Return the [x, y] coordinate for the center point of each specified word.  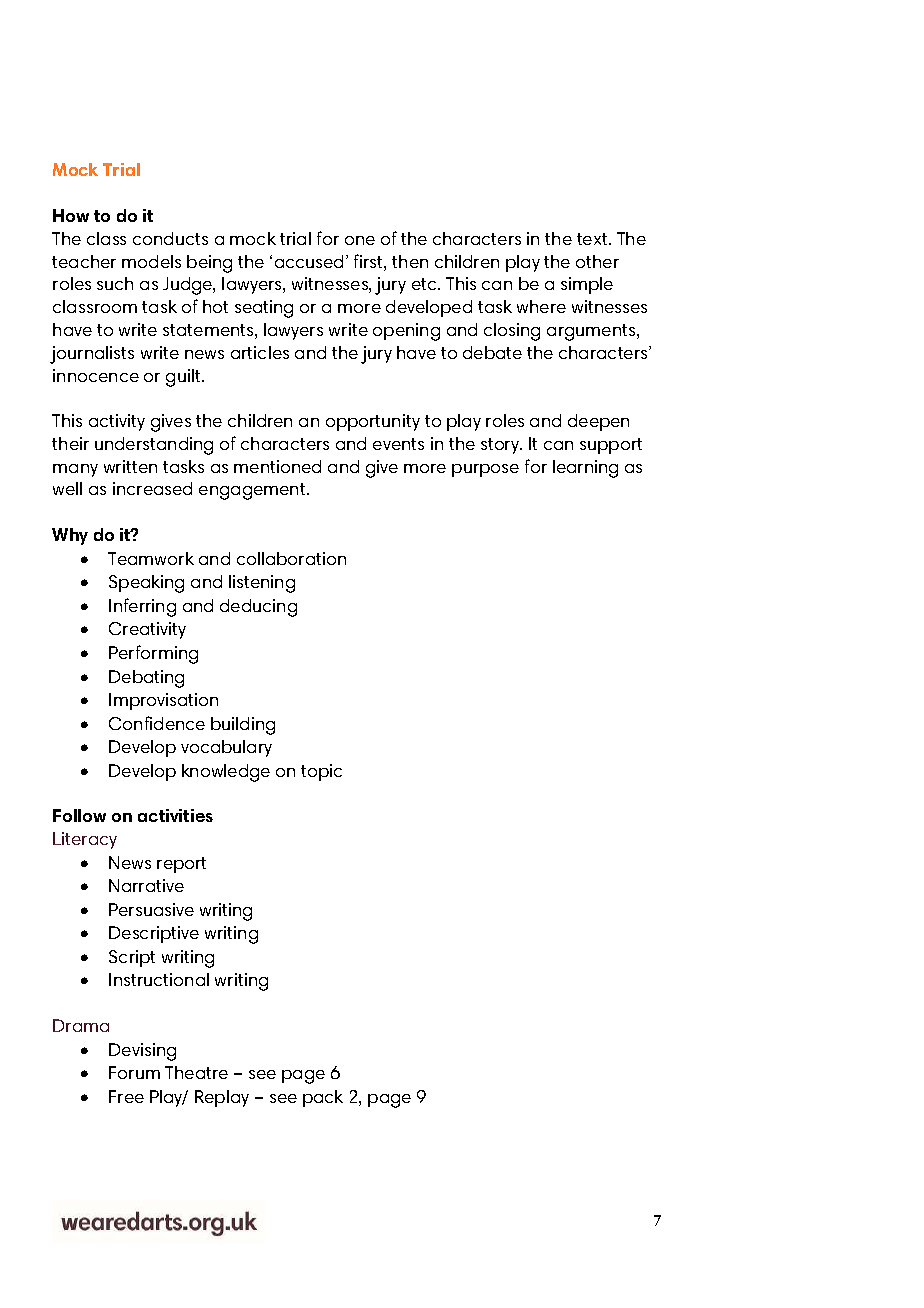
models [151, 261]
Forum [134, 1072]
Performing [153, 654]
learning [585, 469]
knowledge [226, 773]
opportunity [373, 422]
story [501, 446]
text [593, 239]
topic [321, 772]
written [130, 466]
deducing [258, 608]
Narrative [146, 885]
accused [309, 261]
